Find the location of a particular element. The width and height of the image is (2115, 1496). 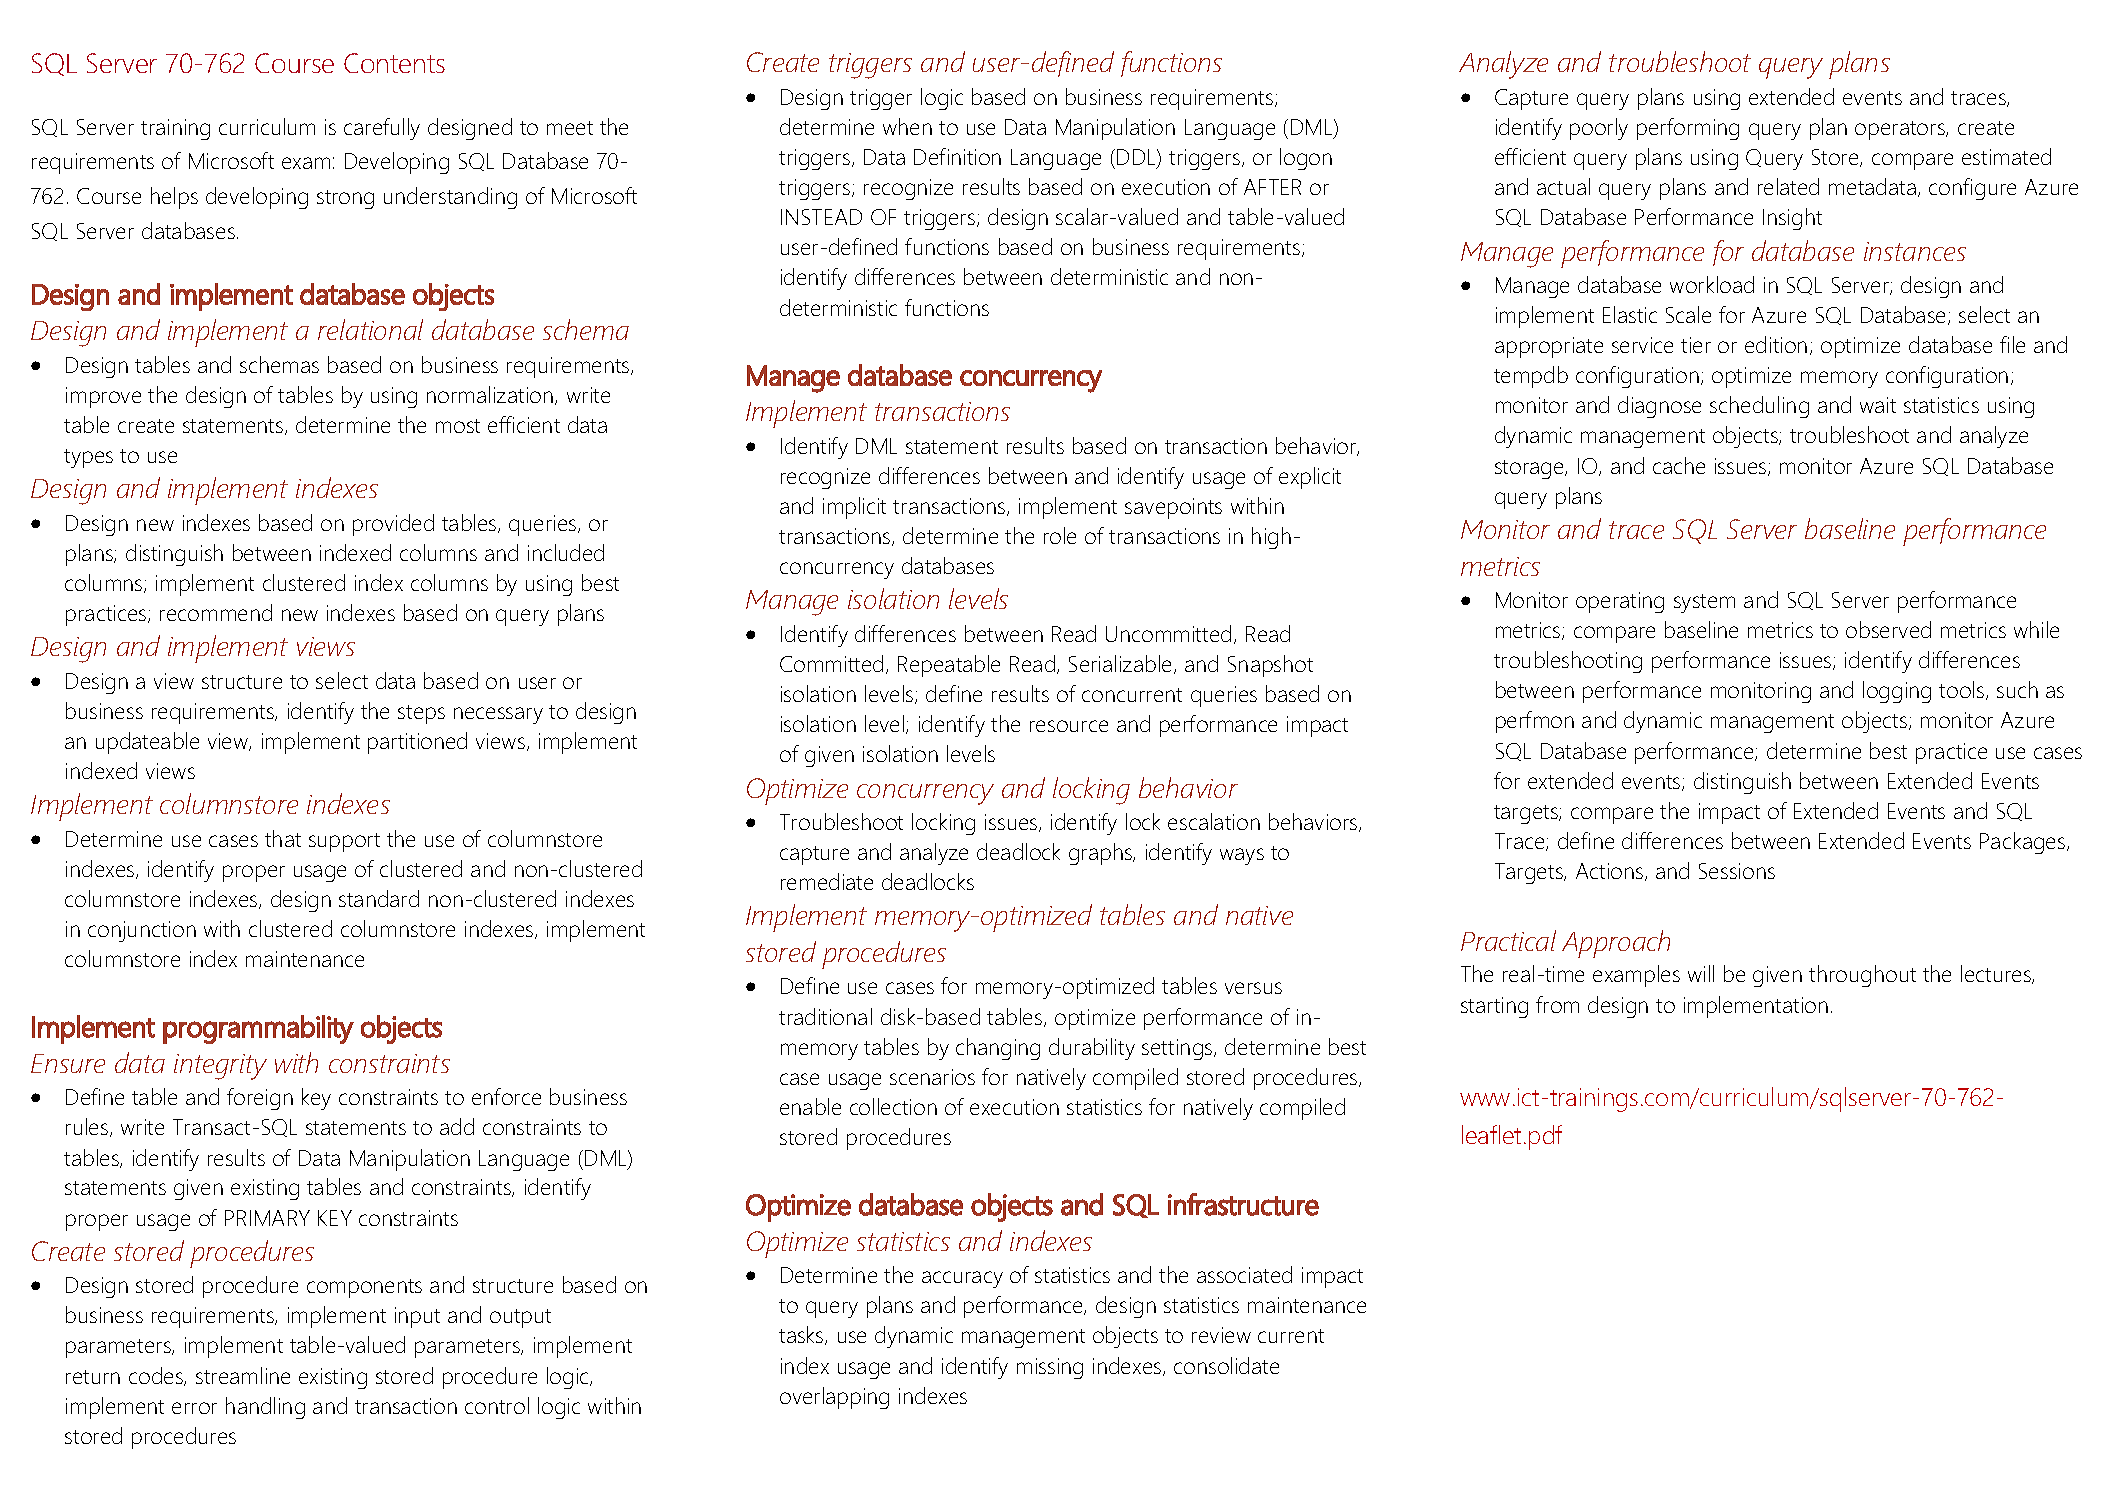

missing is located at coordinates (1050, 1368).
